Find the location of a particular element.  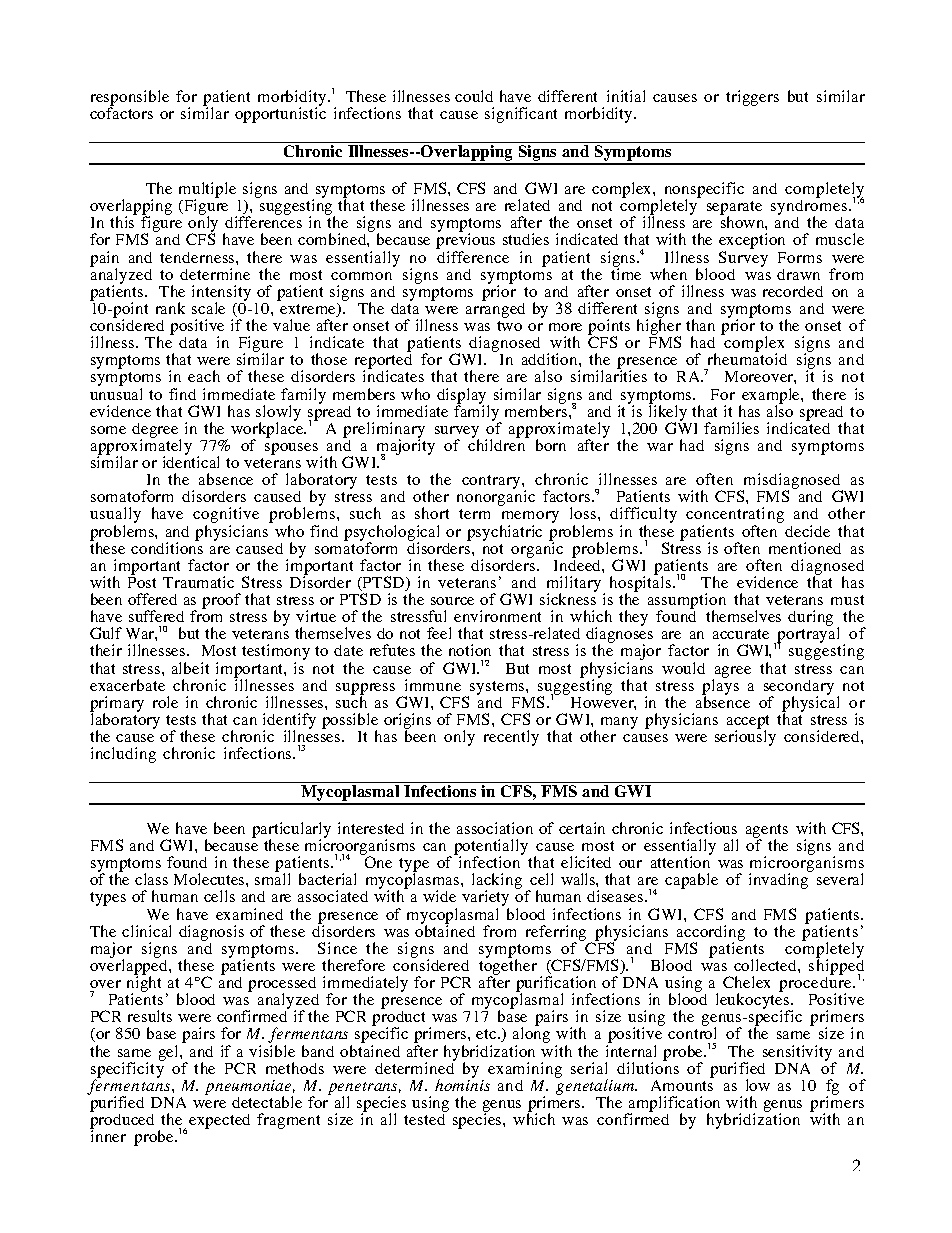

triggers is located at coordinates (752, 98).
